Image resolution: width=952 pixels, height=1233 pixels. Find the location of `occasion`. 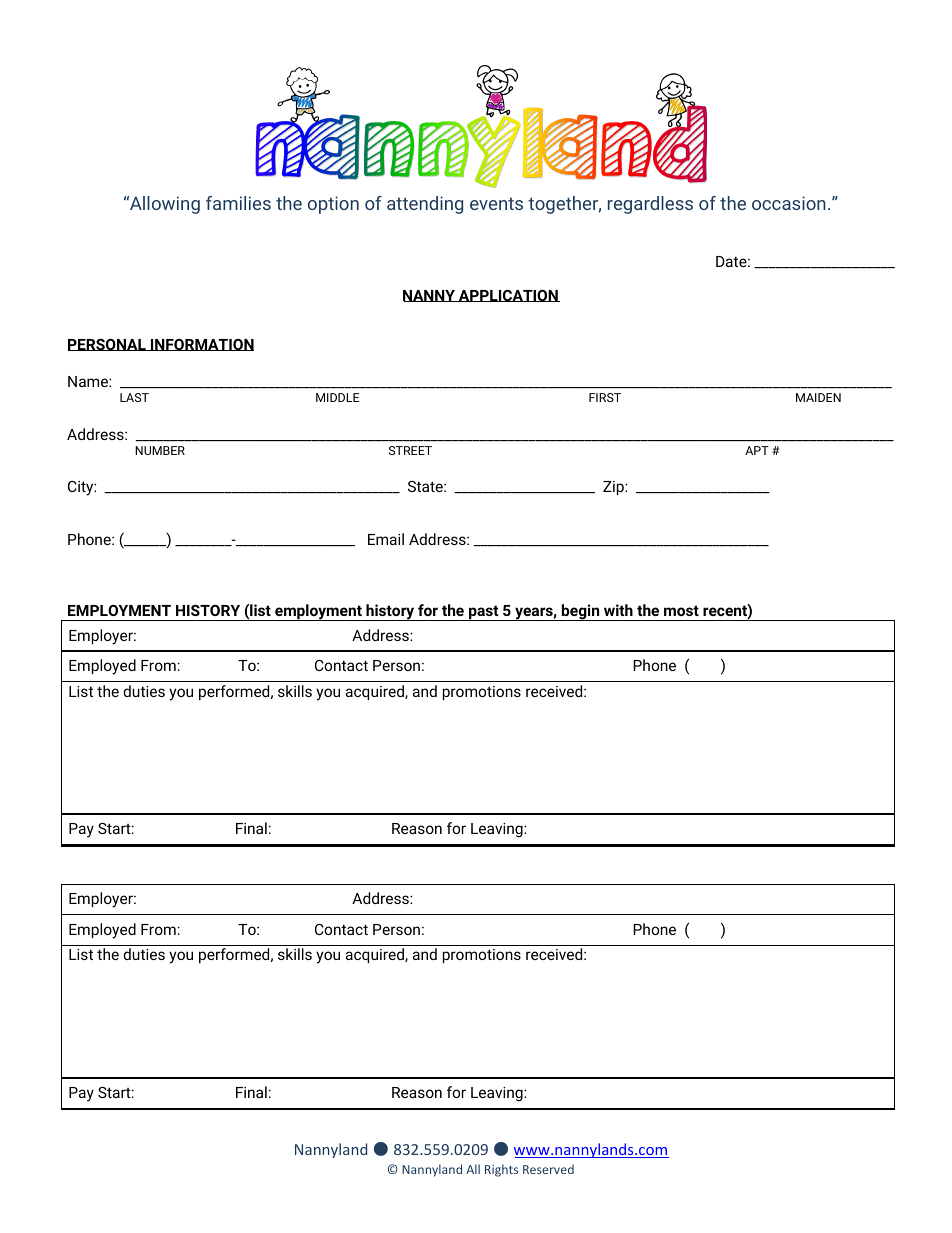

occasion is located at coordinates (789, 203).
